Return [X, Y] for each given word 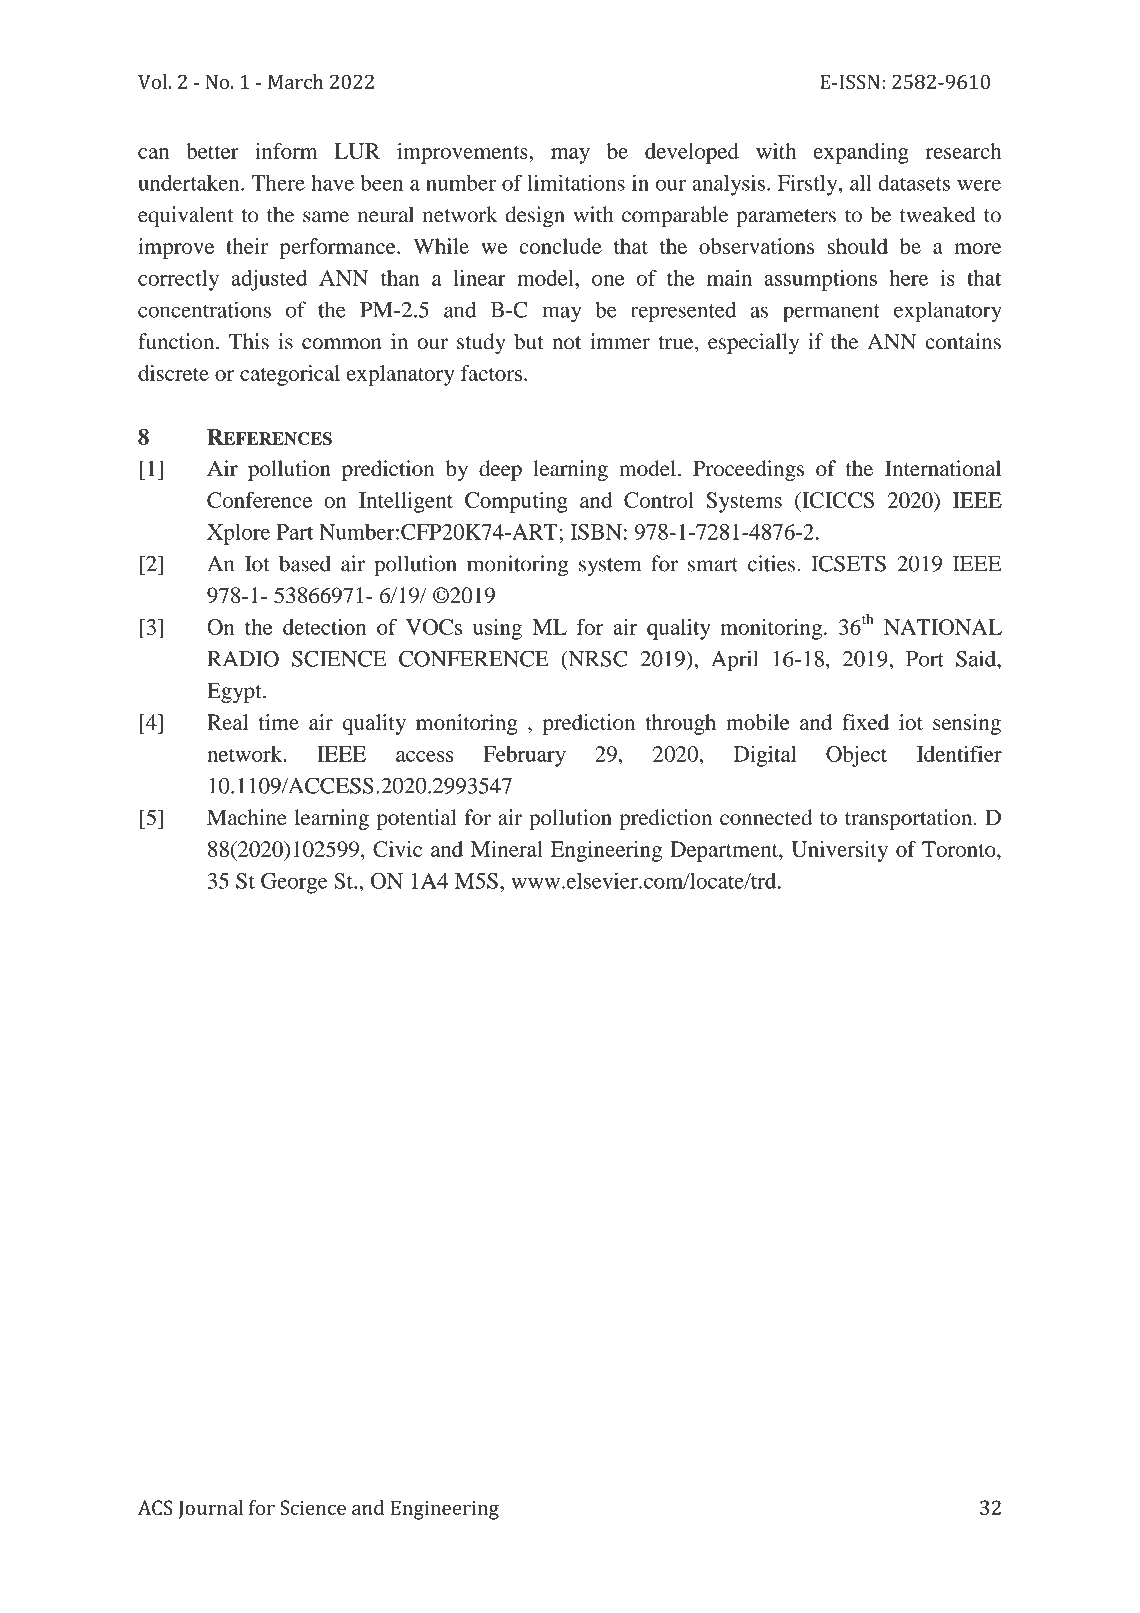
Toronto [960, 849]
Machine [247, 817]
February [524, 756]
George [294, 883]
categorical [290, 375]
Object [856, 756]
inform [286, 151]
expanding [861, 153]
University [839, 851]
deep [500, 470]
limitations [576, 182]
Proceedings [748, 470]
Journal [210, 1509]
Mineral [507, 849]
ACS [155, 1507]
